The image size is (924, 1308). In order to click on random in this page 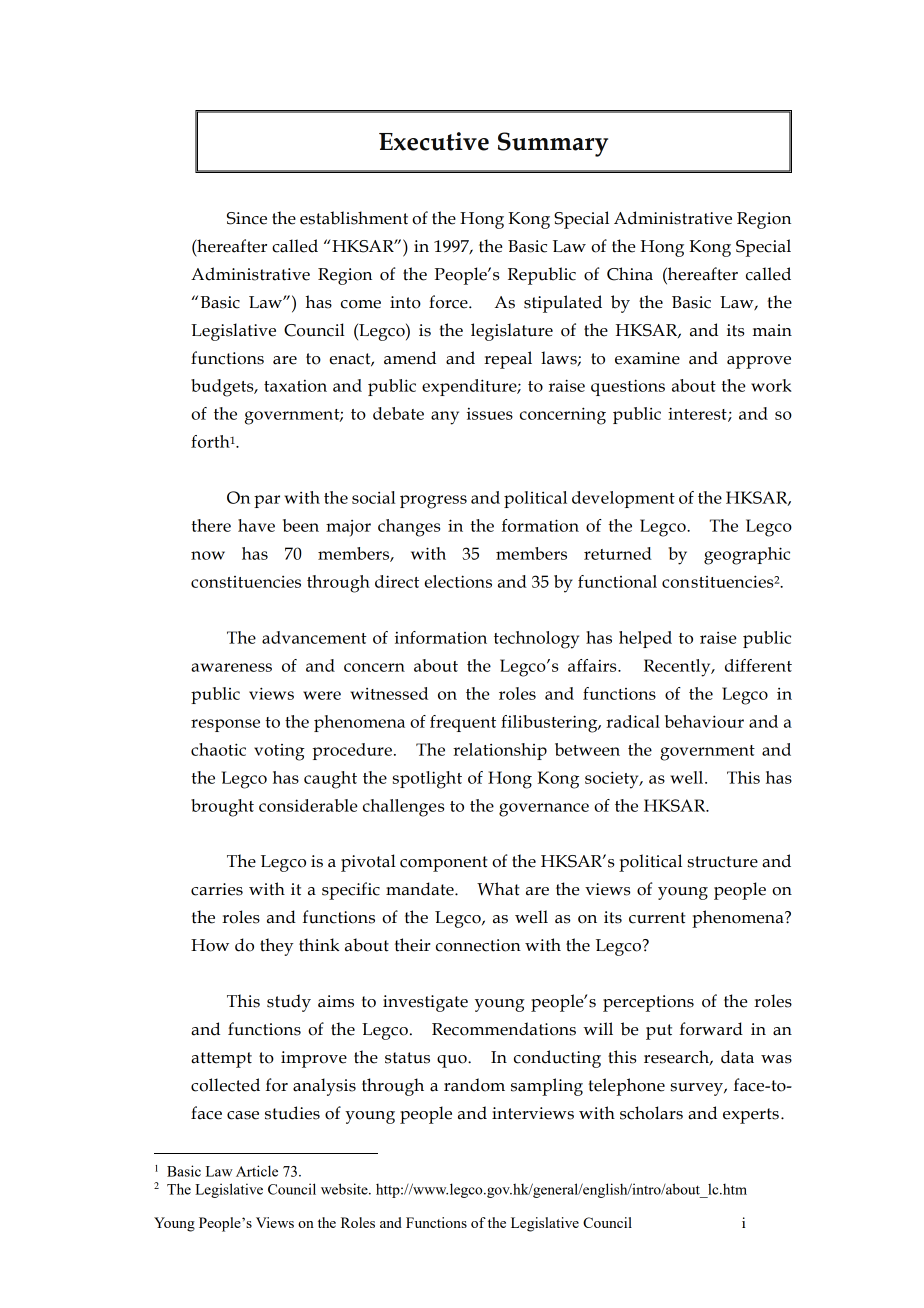, I will do `click(474, 1085)`.
